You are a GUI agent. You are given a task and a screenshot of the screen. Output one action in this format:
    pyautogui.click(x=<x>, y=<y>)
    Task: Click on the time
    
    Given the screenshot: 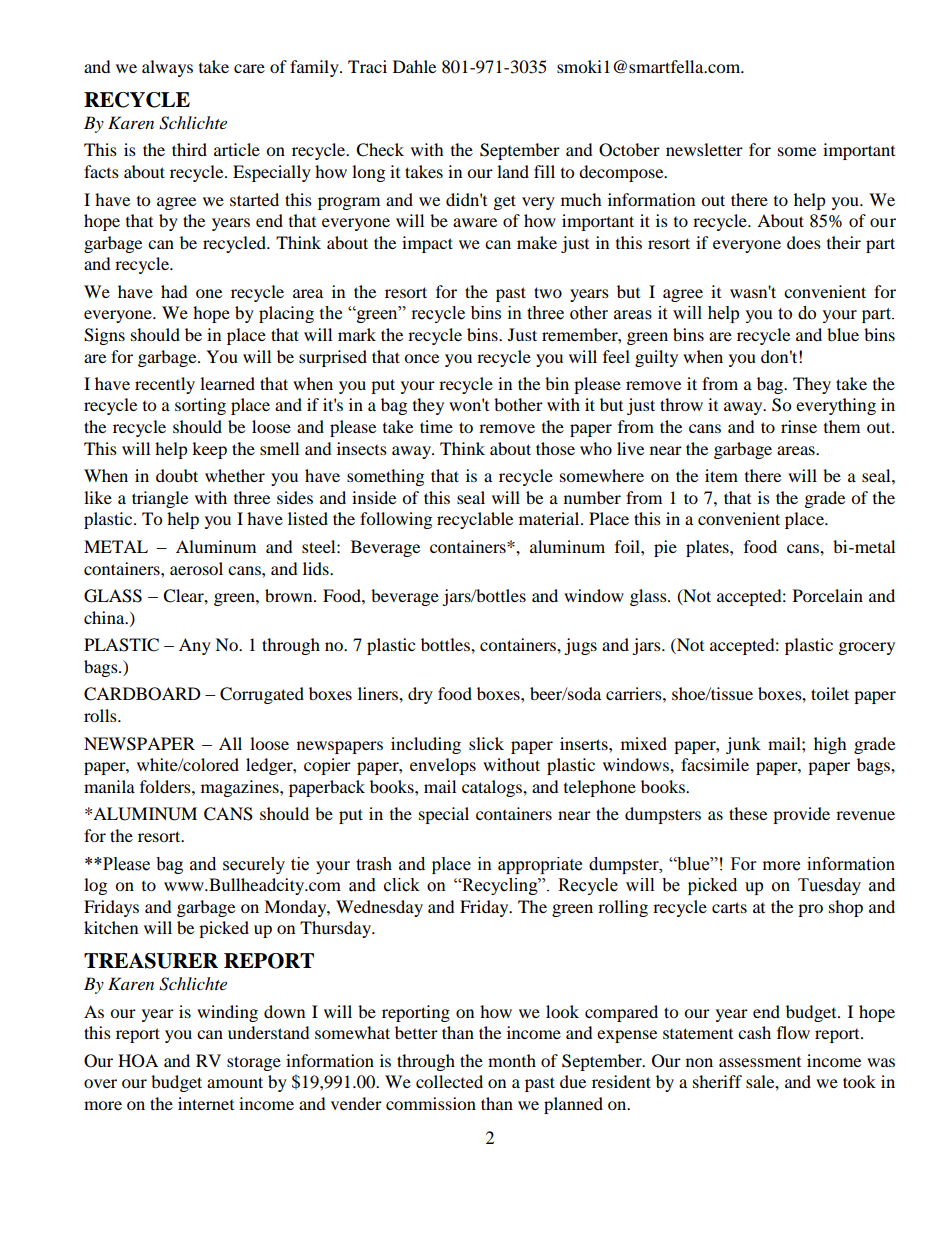 What is the action you would take?
    pyautogui.click(x=436, y=426)
